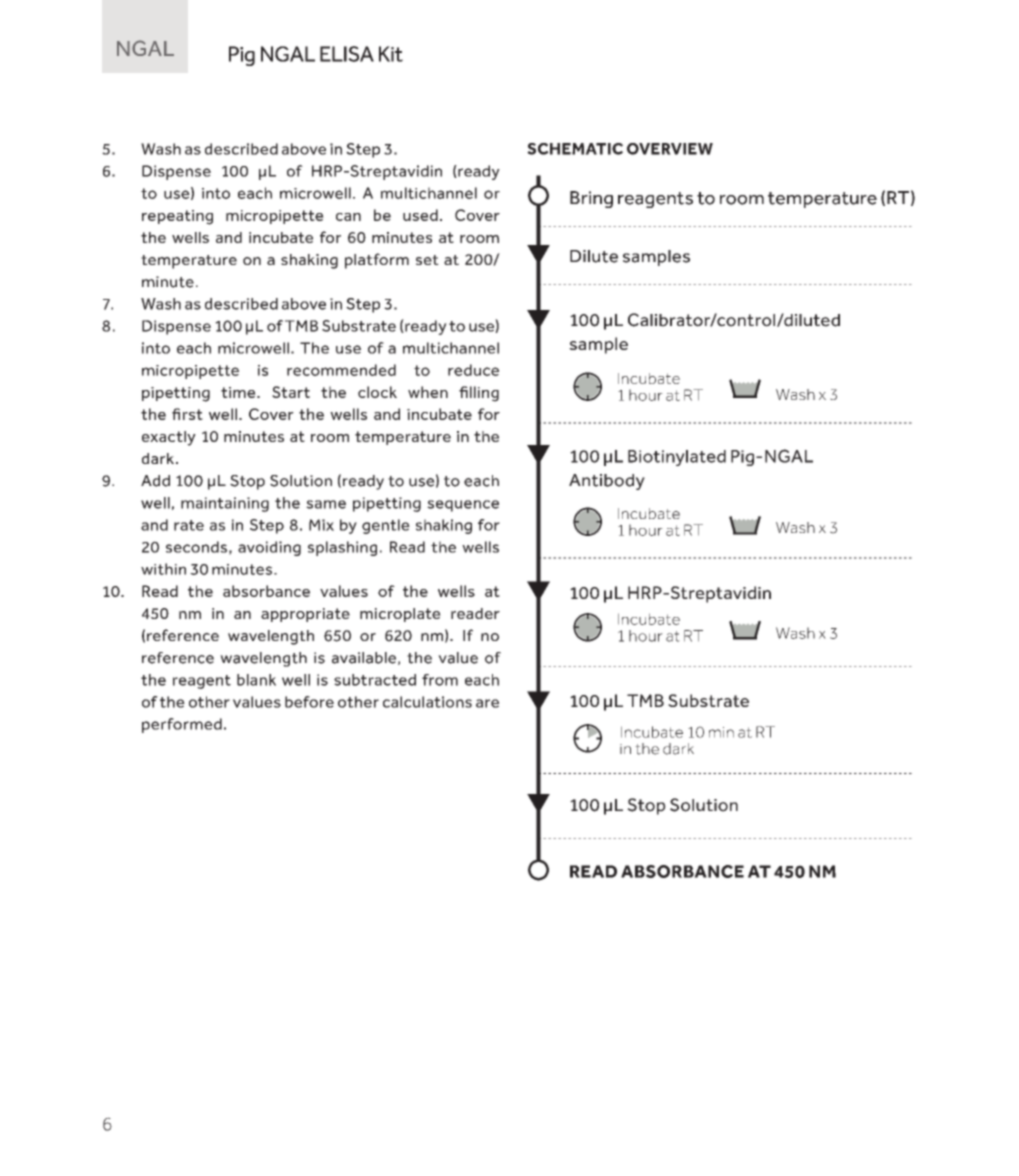 Image resolution: width=1019 pixels, height=1176 pixels. Describe the element at coordinates (196, 547) in the screenshot. I see `seconds` at that location.
